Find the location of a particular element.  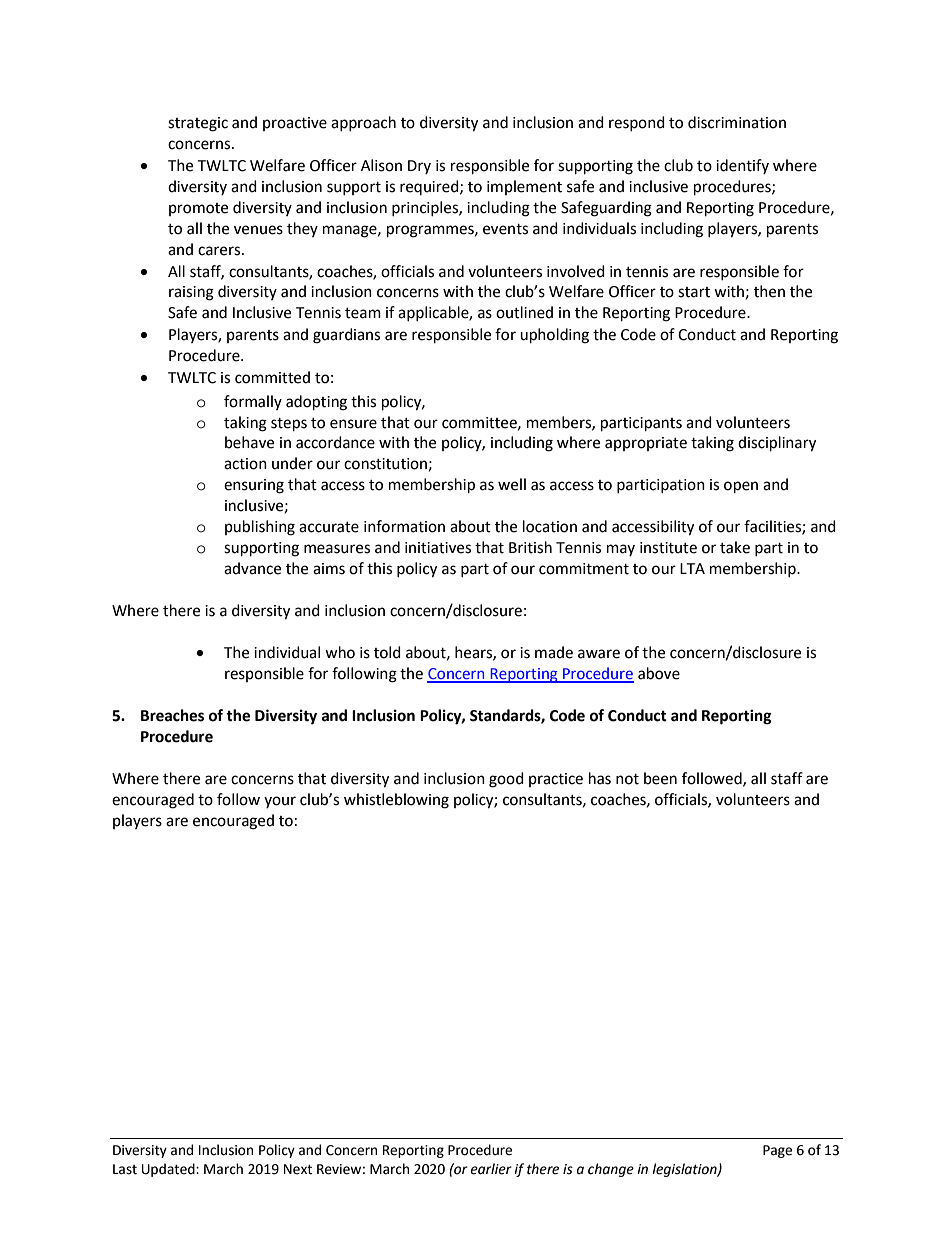

Updated is located at coordinates (169, 1170).
